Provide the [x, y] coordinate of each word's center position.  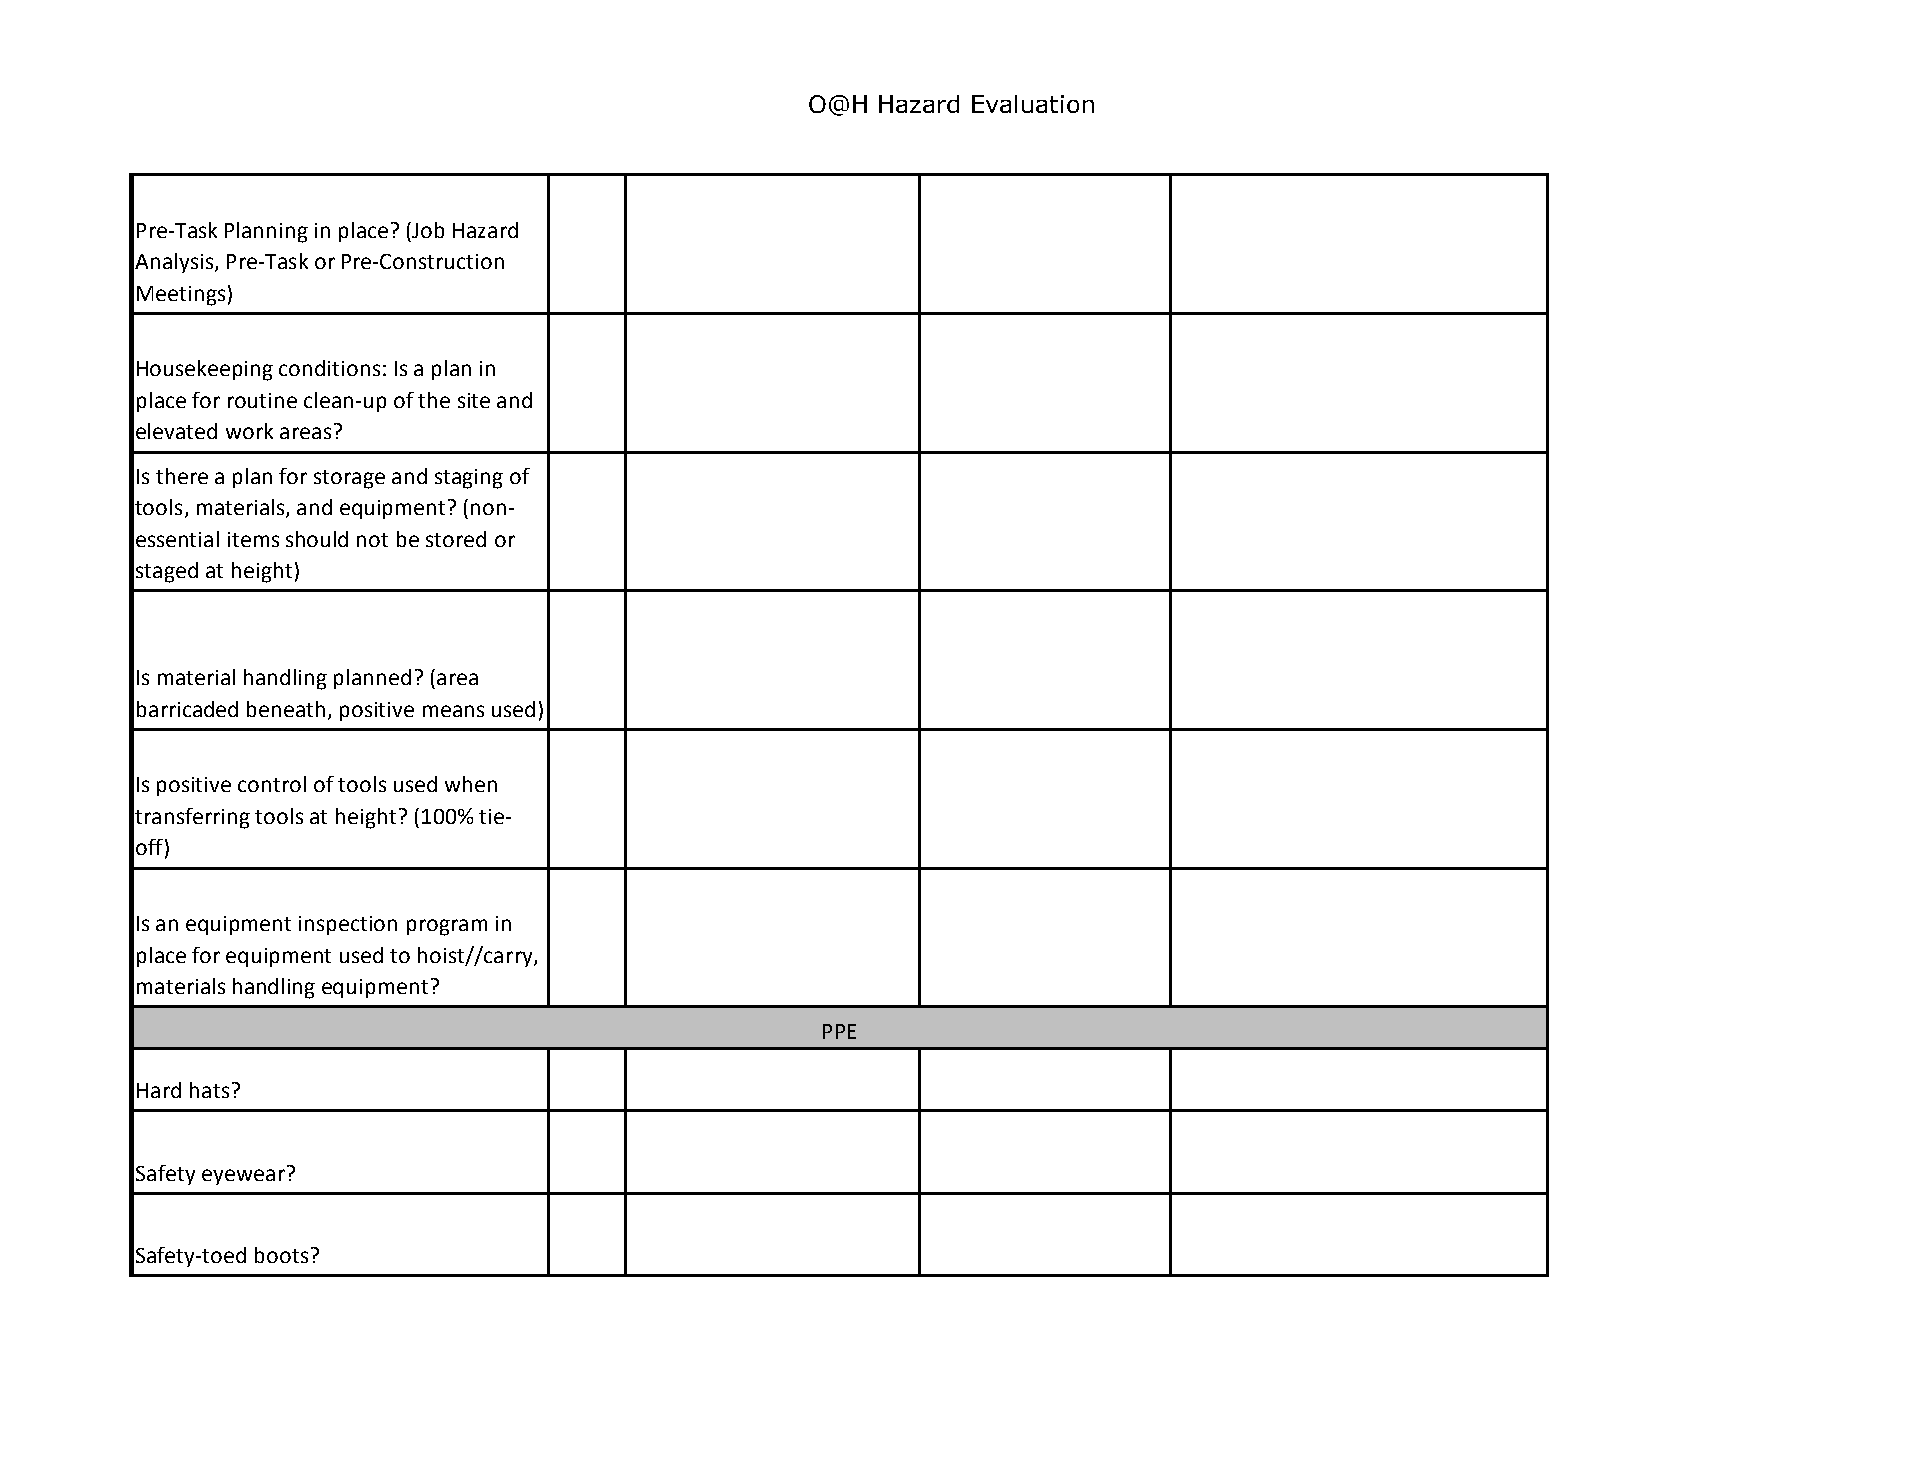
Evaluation [1033, 104]
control [272, 784]
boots [281, 1255]
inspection [348, 925]
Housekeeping [205, 370]
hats [209, 1090]
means [453, 711]
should [317, 539]
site [474, 400]
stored [456, 539]
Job [427, 230]
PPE [839, 1031]
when [471, 784]
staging [469, 479]
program [447, 927]
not [372, 540]
